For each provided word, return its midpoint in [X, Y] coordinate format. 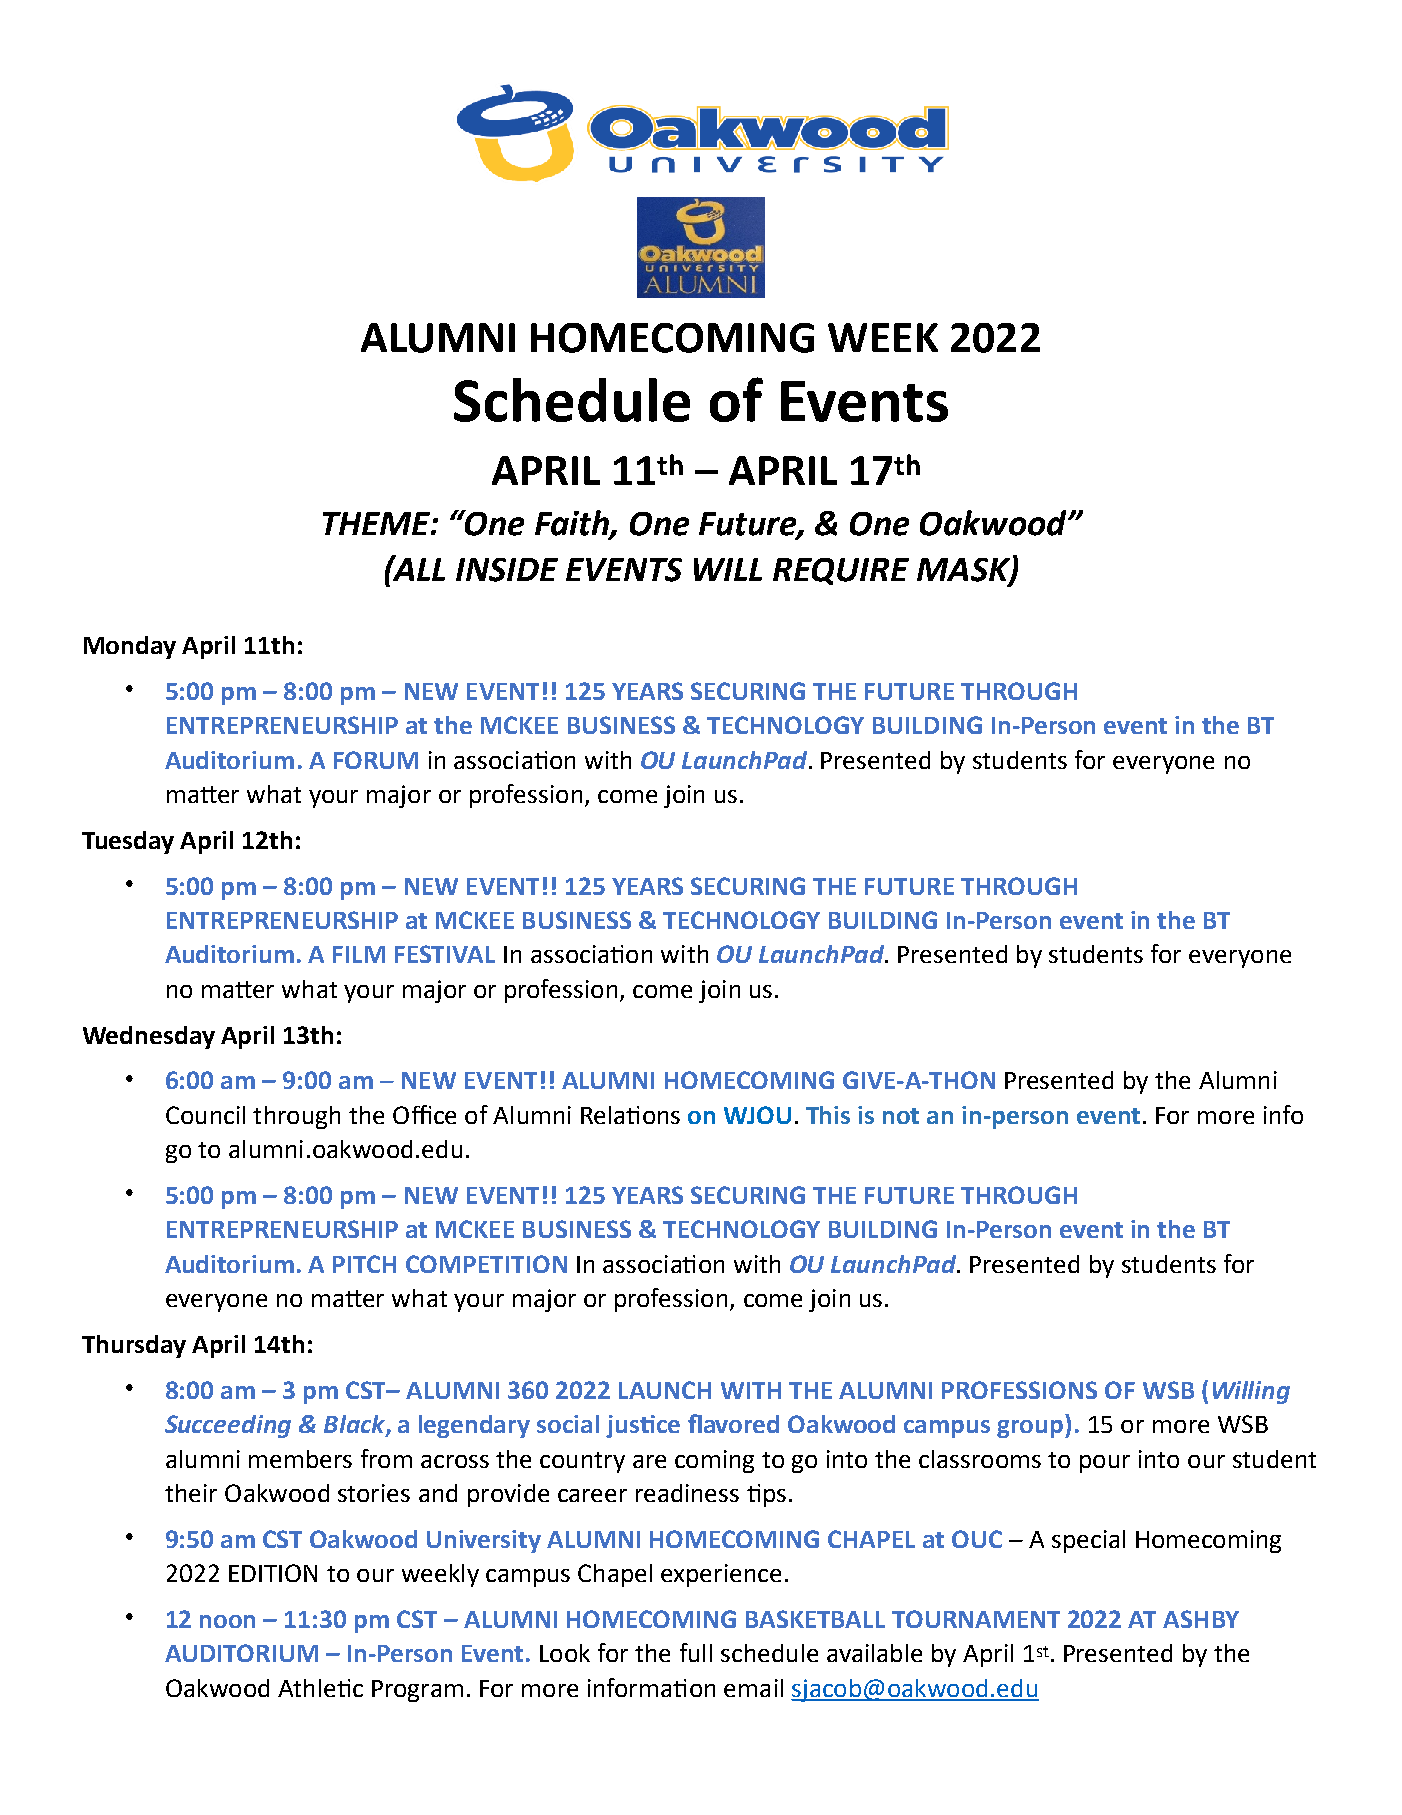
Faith [573, 524]
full [696, 1652]
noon [227, 1621]
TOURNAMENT [976, 1619]
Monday [130, 647]
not [901, 1116]
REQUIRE [841, 571]
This [828, 1115]
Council [205, 1115]
